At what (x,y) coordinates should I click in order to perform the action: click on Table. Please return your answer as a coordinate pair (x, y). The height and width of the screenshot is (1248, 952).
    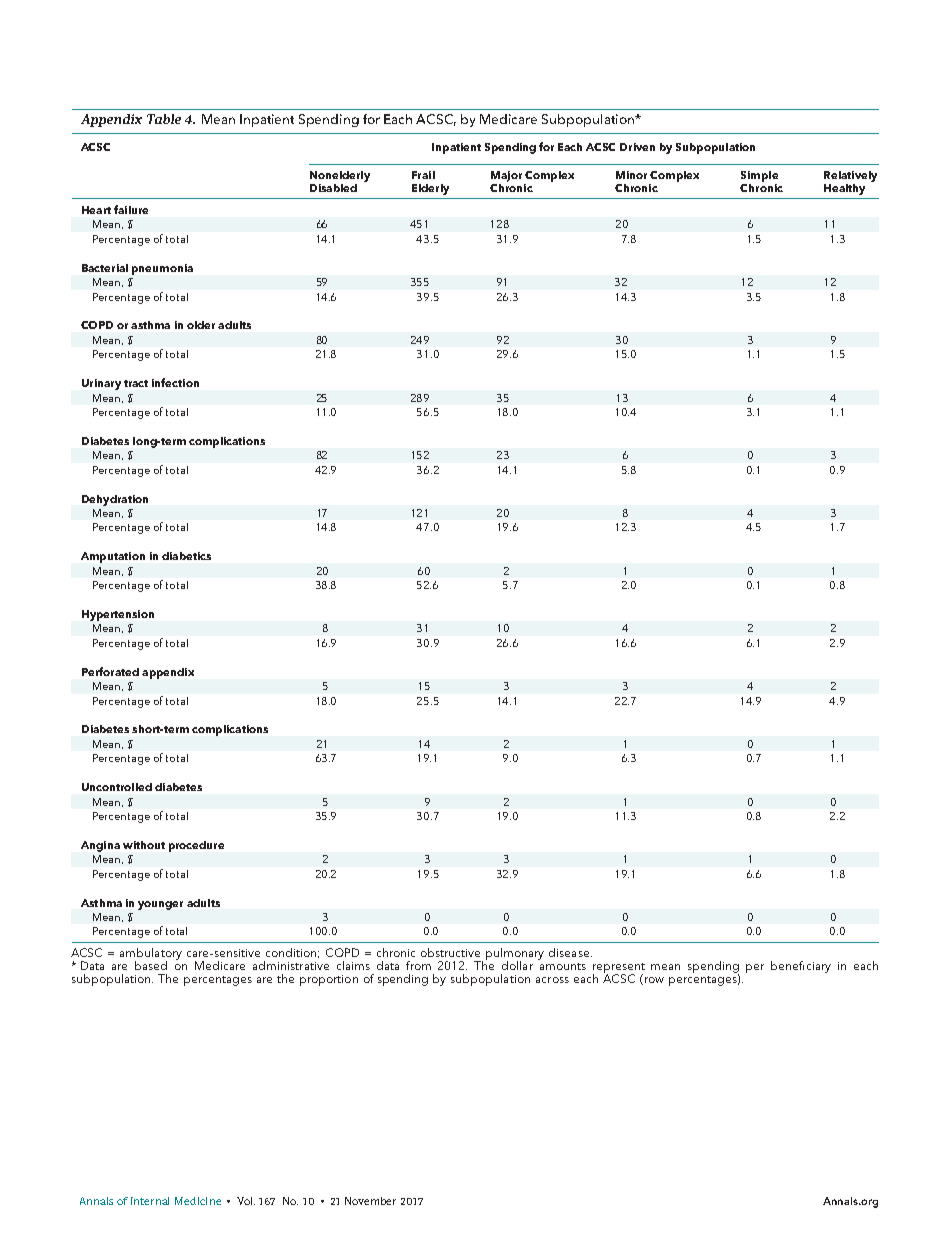
    Looking at the image, I should click on (164, 119).
